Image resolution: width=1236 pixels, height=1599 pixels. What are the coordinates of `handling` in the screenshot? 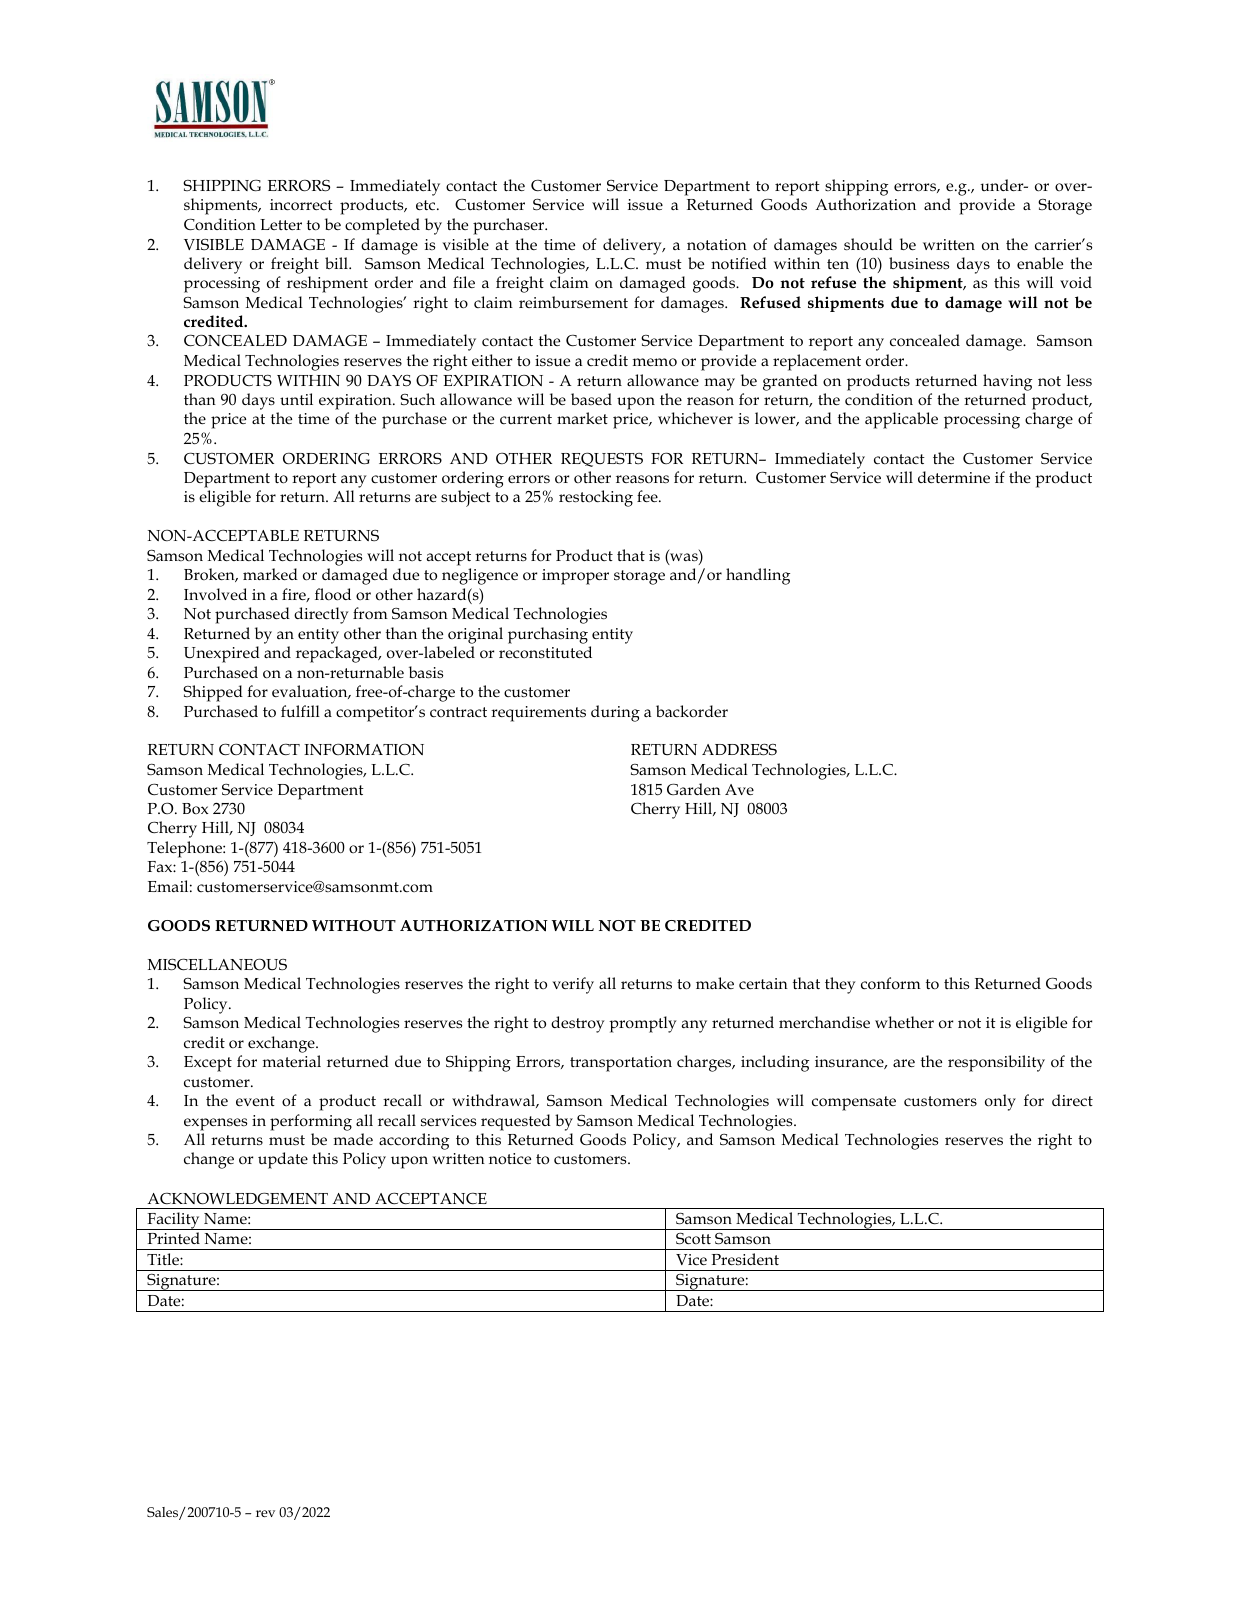 It's located at (758, 576).
